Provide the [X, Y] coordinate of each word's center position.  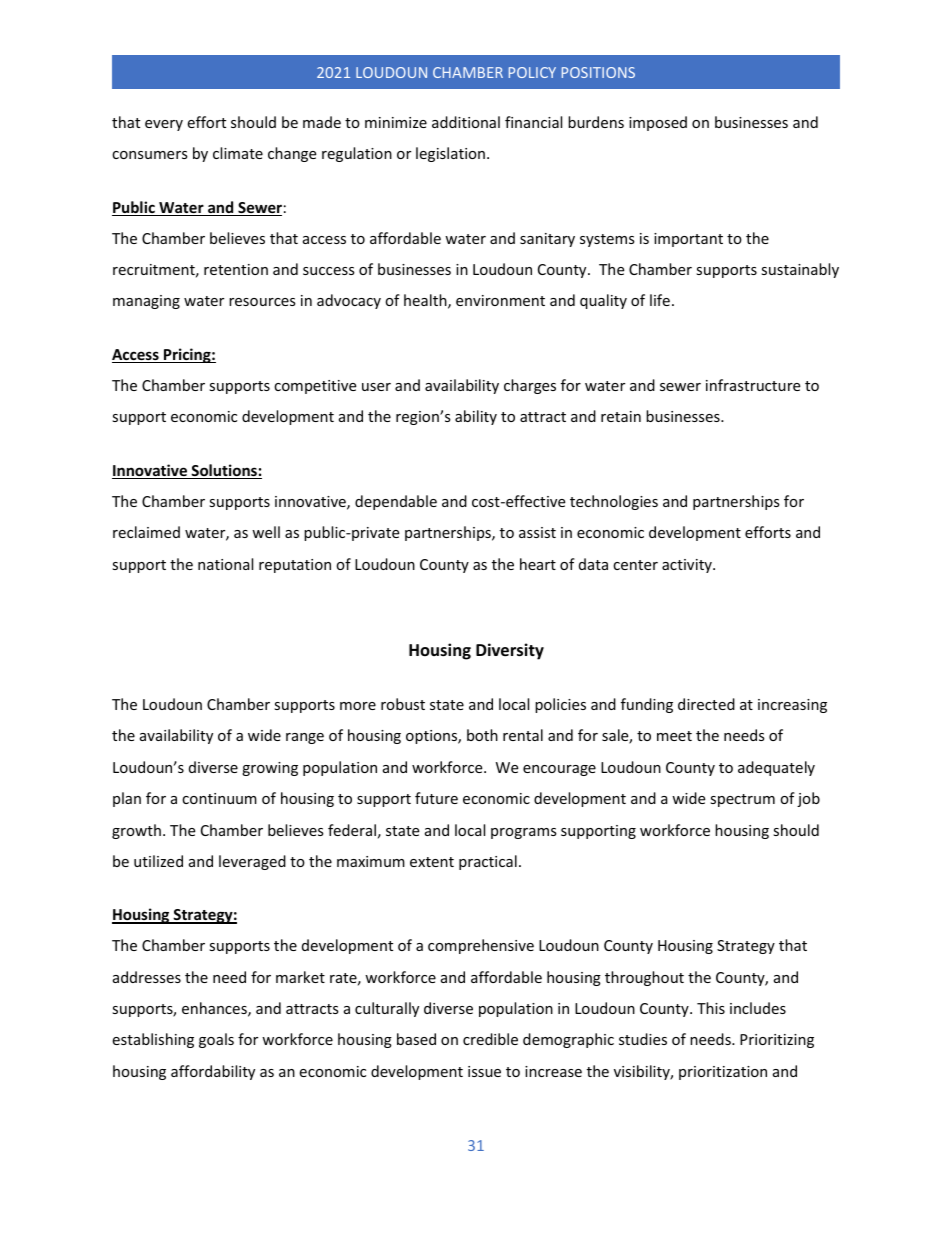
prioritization [723, 1073]
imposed [658, 123]
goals [216, 1040]
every [164, 125]
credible [490, 1039]
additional [466, 122]
